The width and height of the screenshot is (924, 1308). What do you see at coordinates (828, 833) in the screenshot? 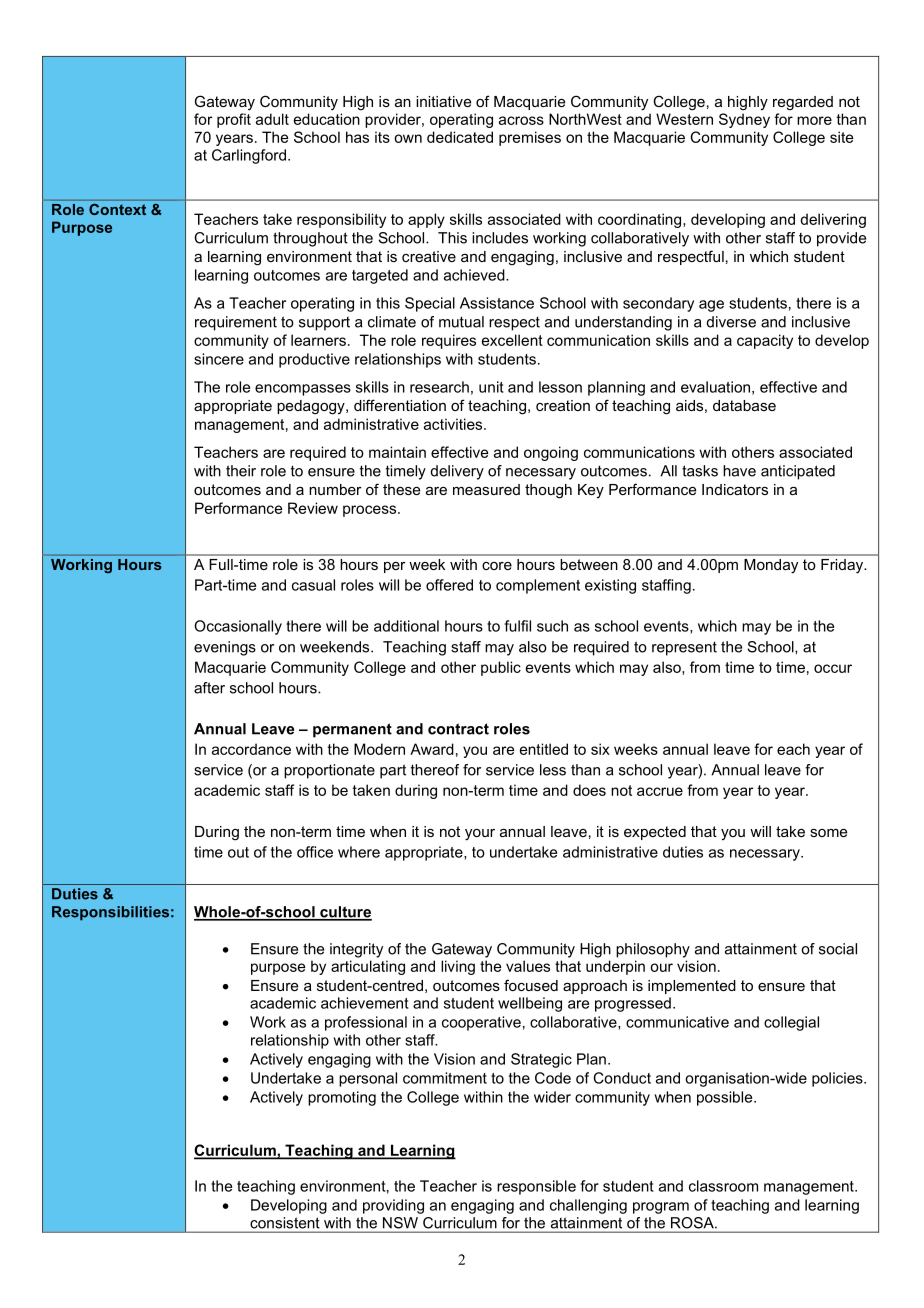
I see `some` at bounding box center [828, 833].
